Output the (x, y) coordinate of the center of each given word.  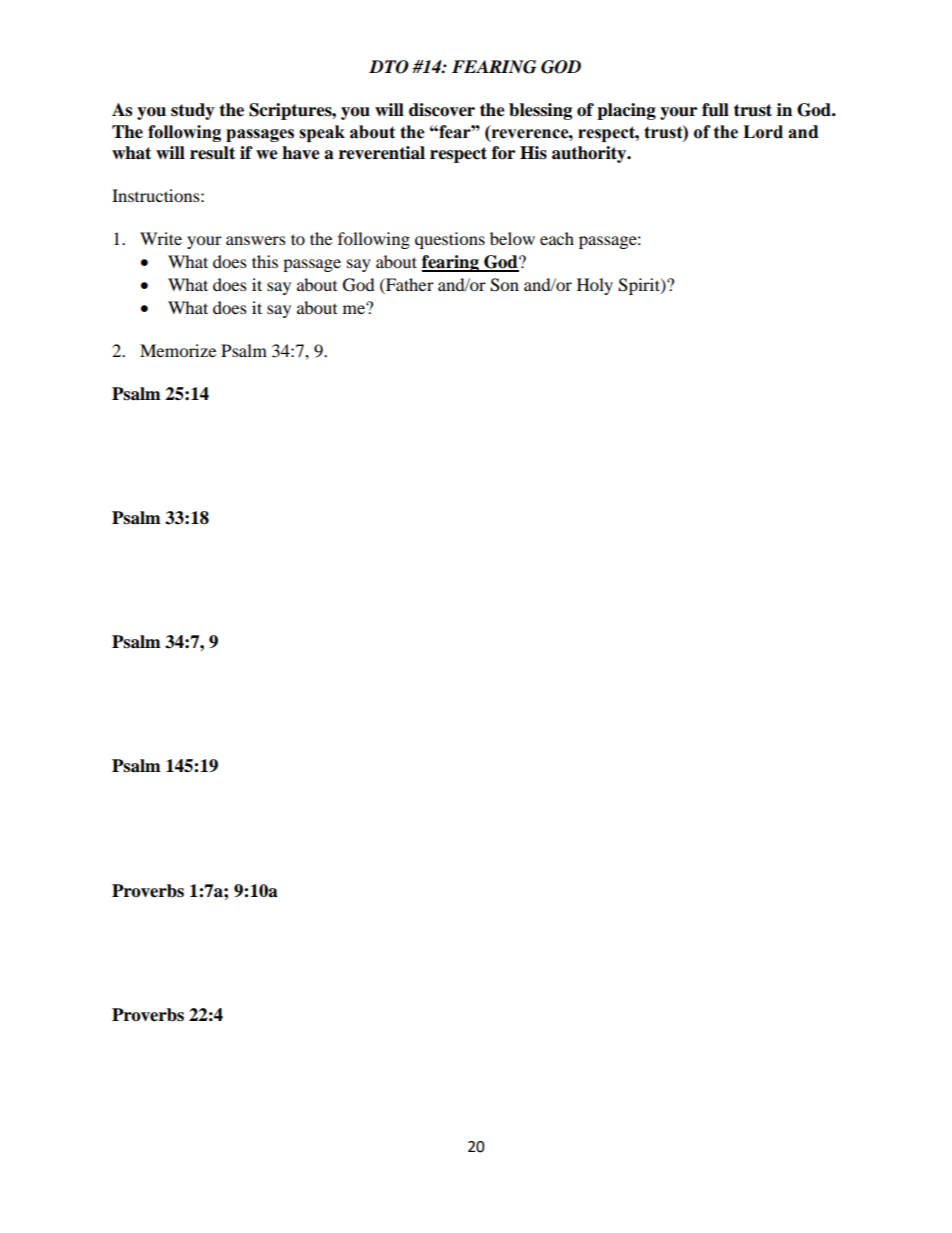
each (557, 238)
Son (504, 285)
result (212, 153)
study (193, 111)
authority (590, 154)
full (715, 110)
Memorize (178, 350)
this (265, 261)
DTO (389, 67)
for (503, 153)
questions (450, 240)
